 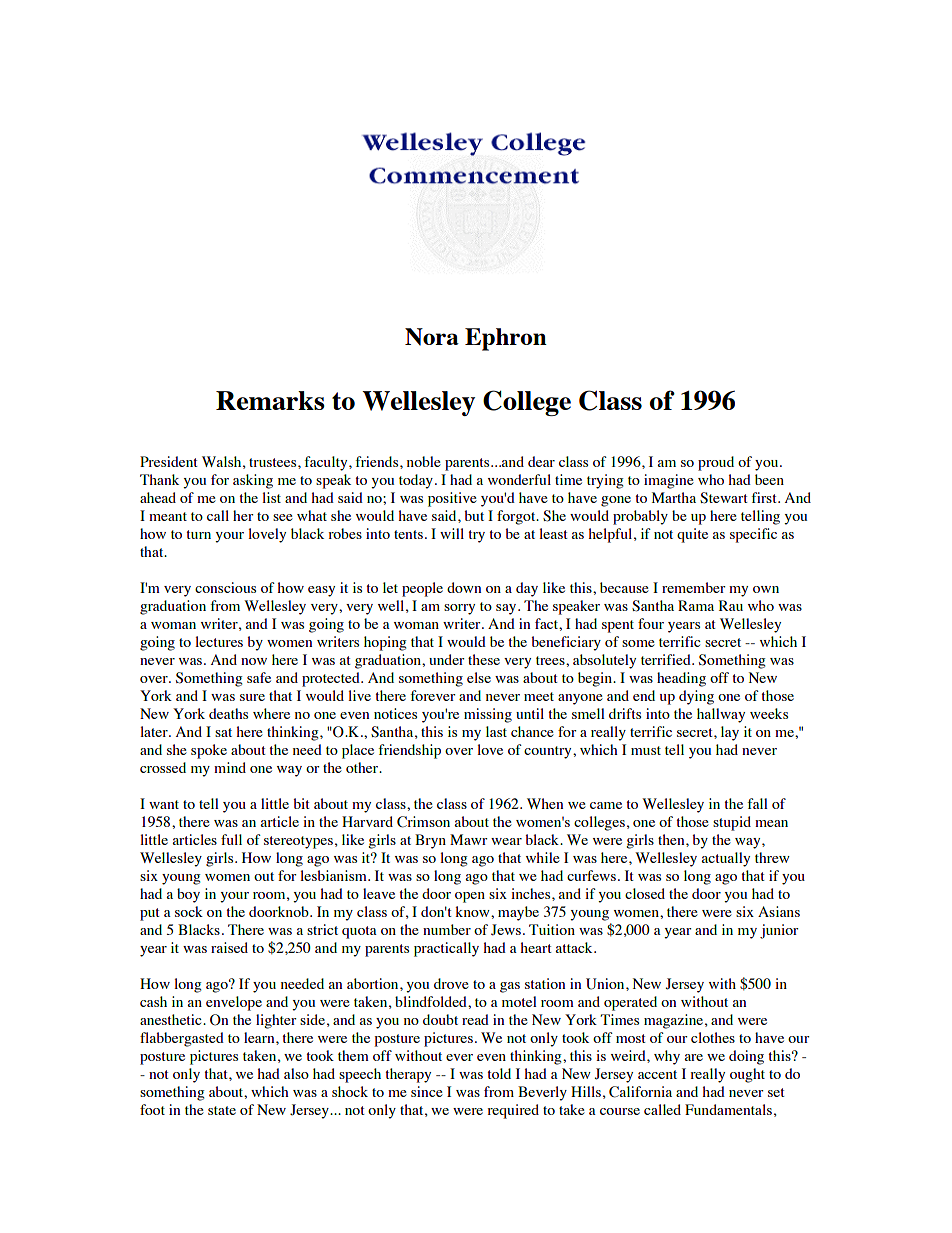 What do you see at coordinates (488, 715) in the screenshot?
I see `missing` at bounding box center [488, 715].
